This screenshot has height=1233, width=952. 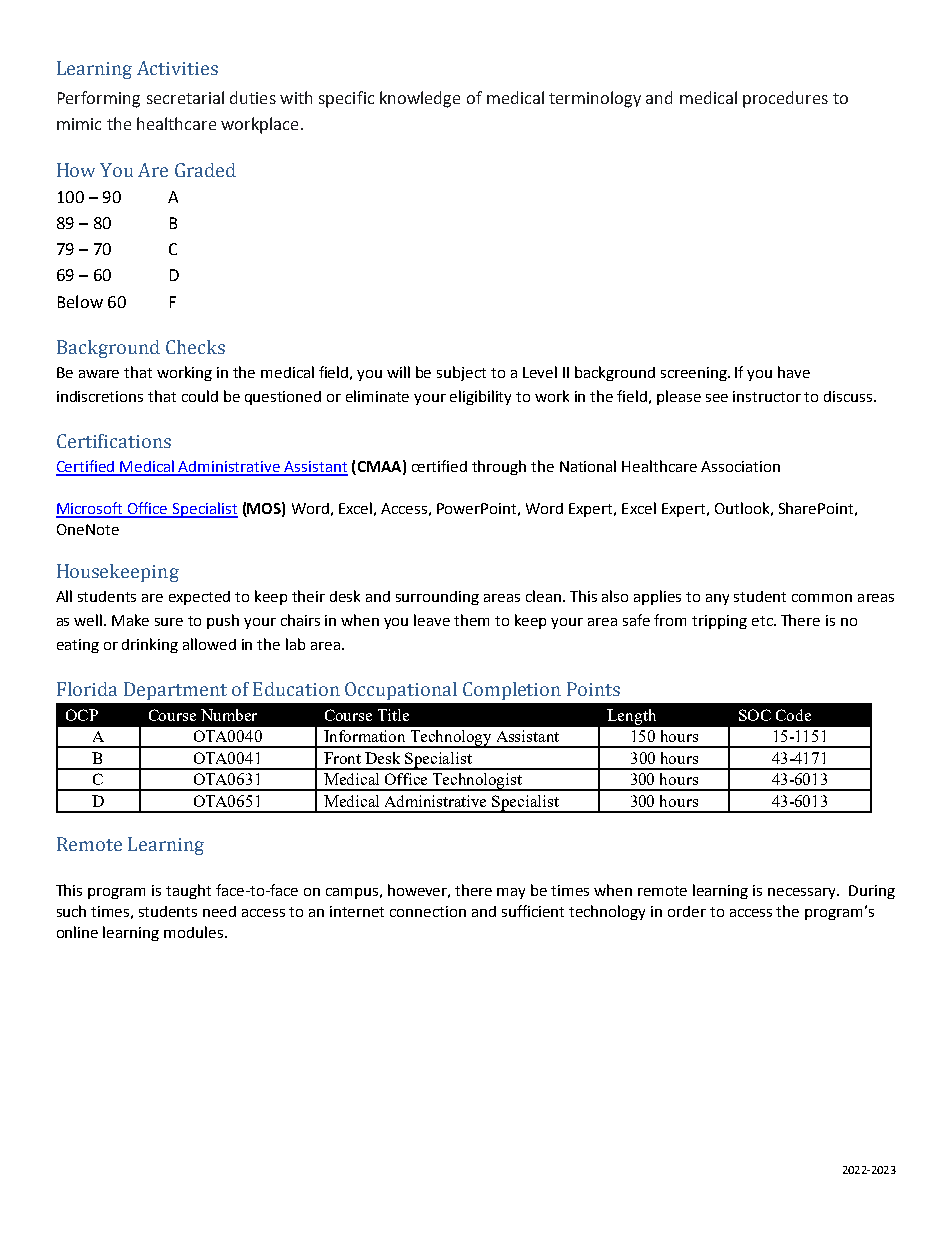 What do you see at coordinates (188, 891) in the screenshot?
I see `taught` at bounding box center [188, 891].
